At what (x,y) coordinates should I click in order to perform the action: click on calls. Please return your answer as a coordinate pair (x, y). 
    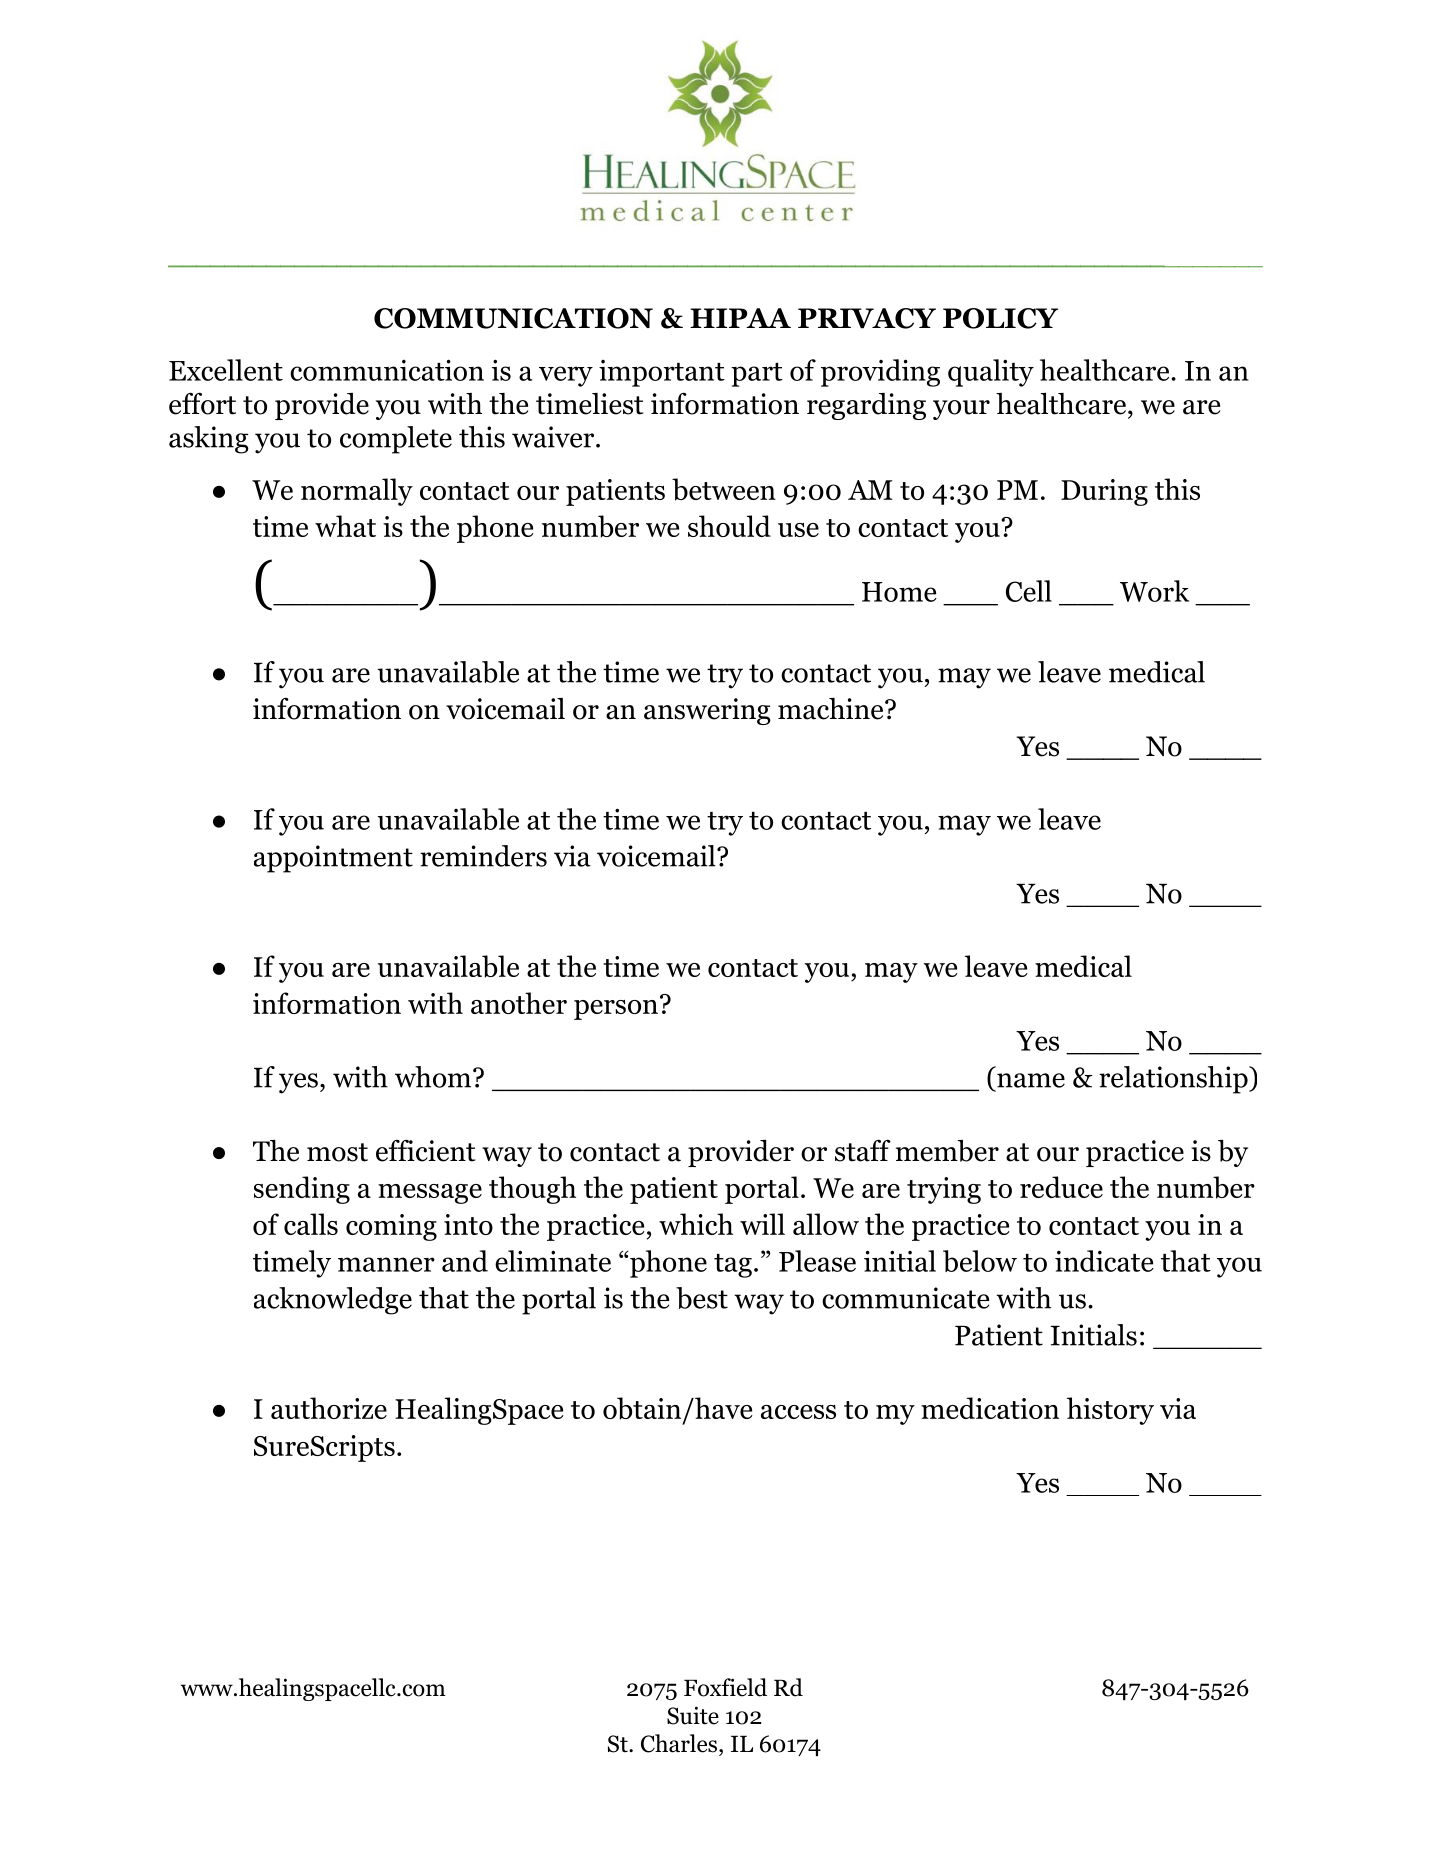
    Looking at the image, I should click on (311, 1224).
